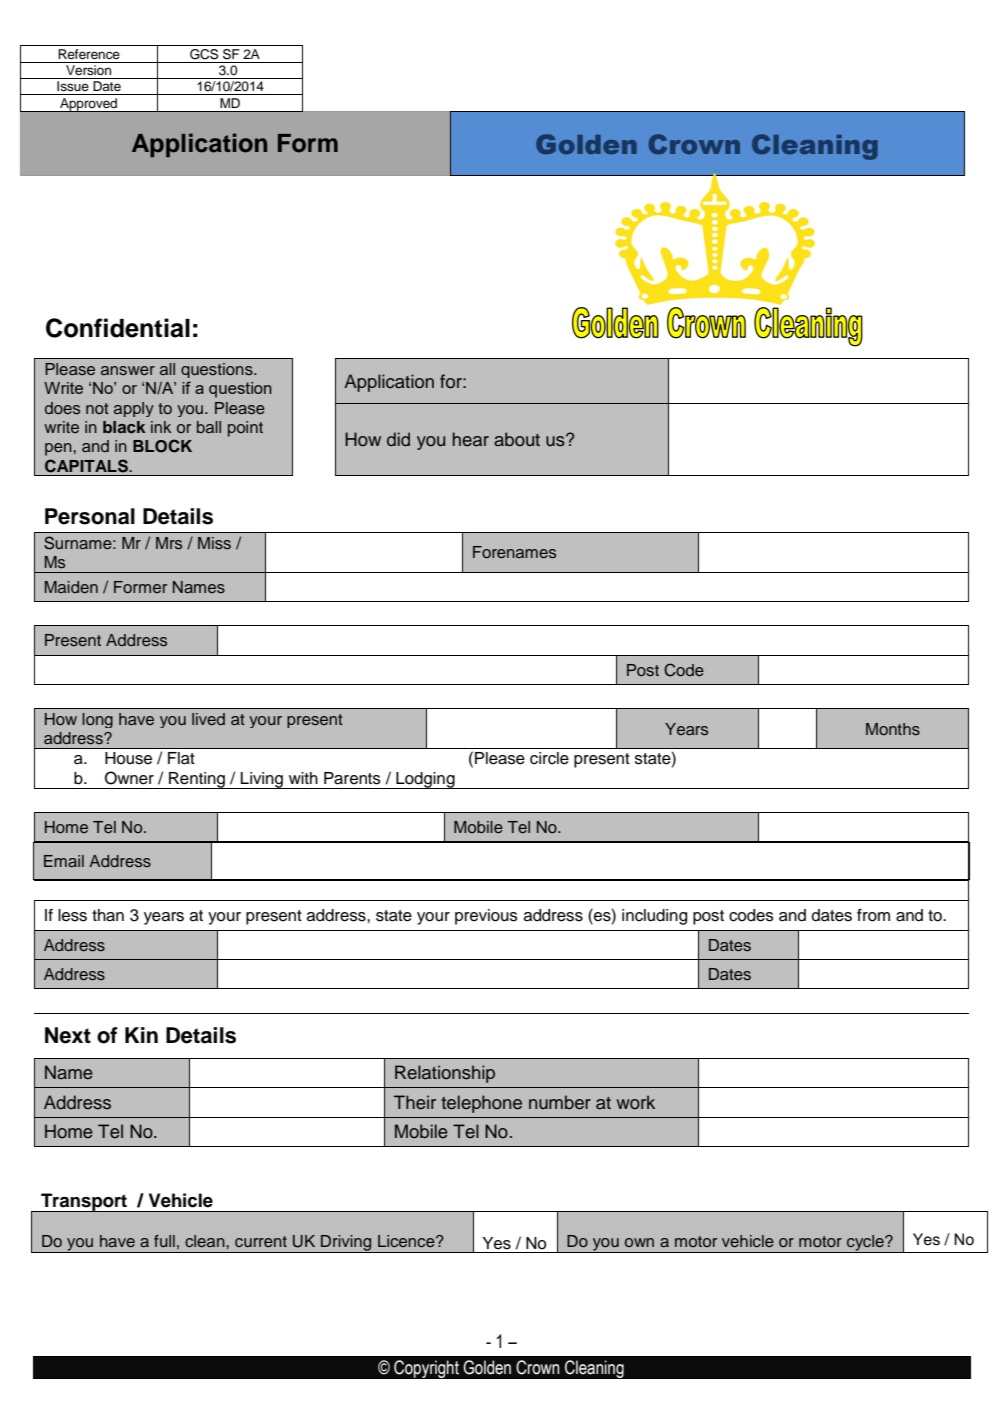 The width and height of the screenshot is (1003, 1419). What do you see at coordinates (471, 439) in the screenshot?
I see `hear` at bounding box center [471, 439].
